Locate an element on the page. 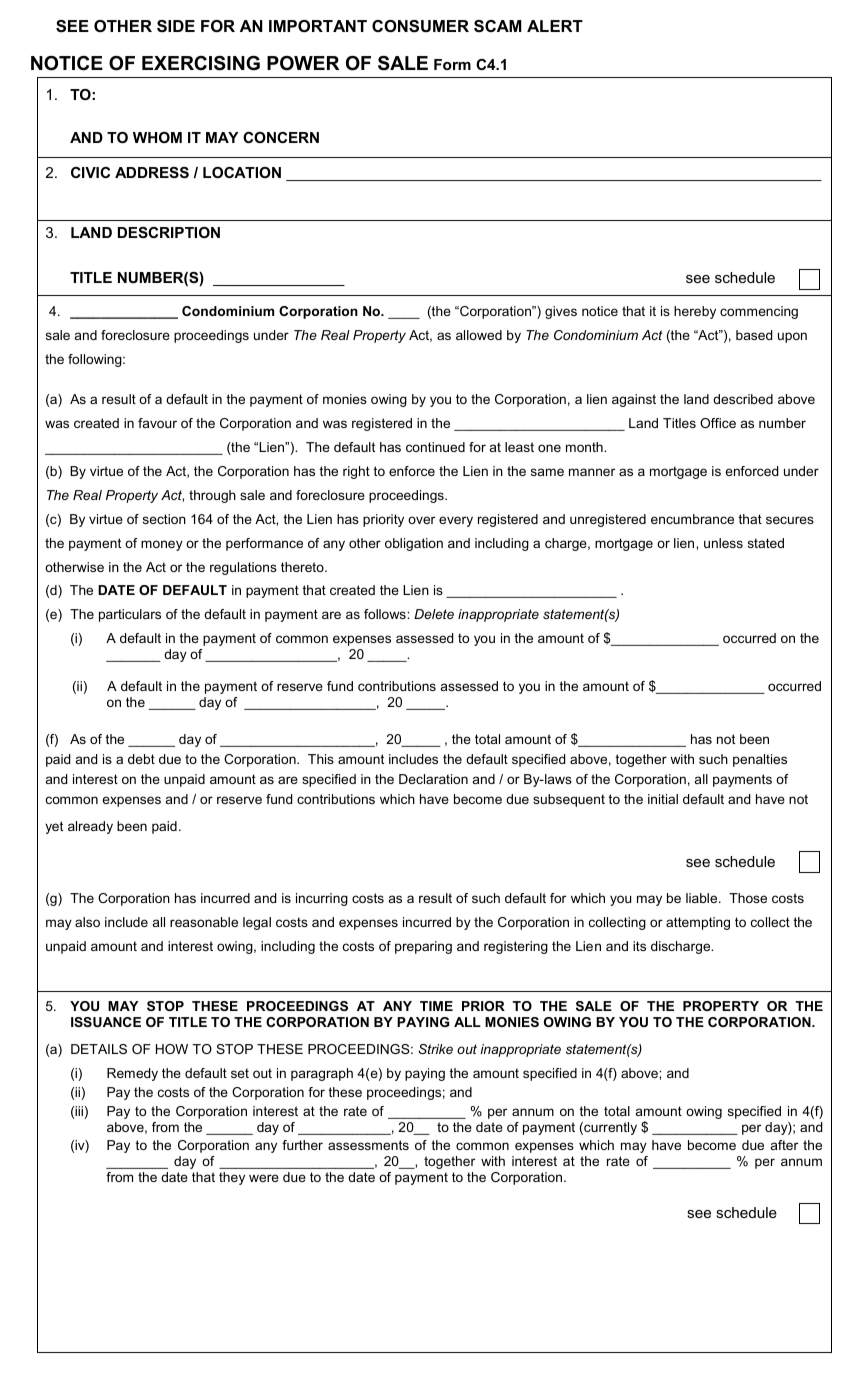 The width and height of the image is (849, 1400). particulars is located at coordinates (130, 615).
